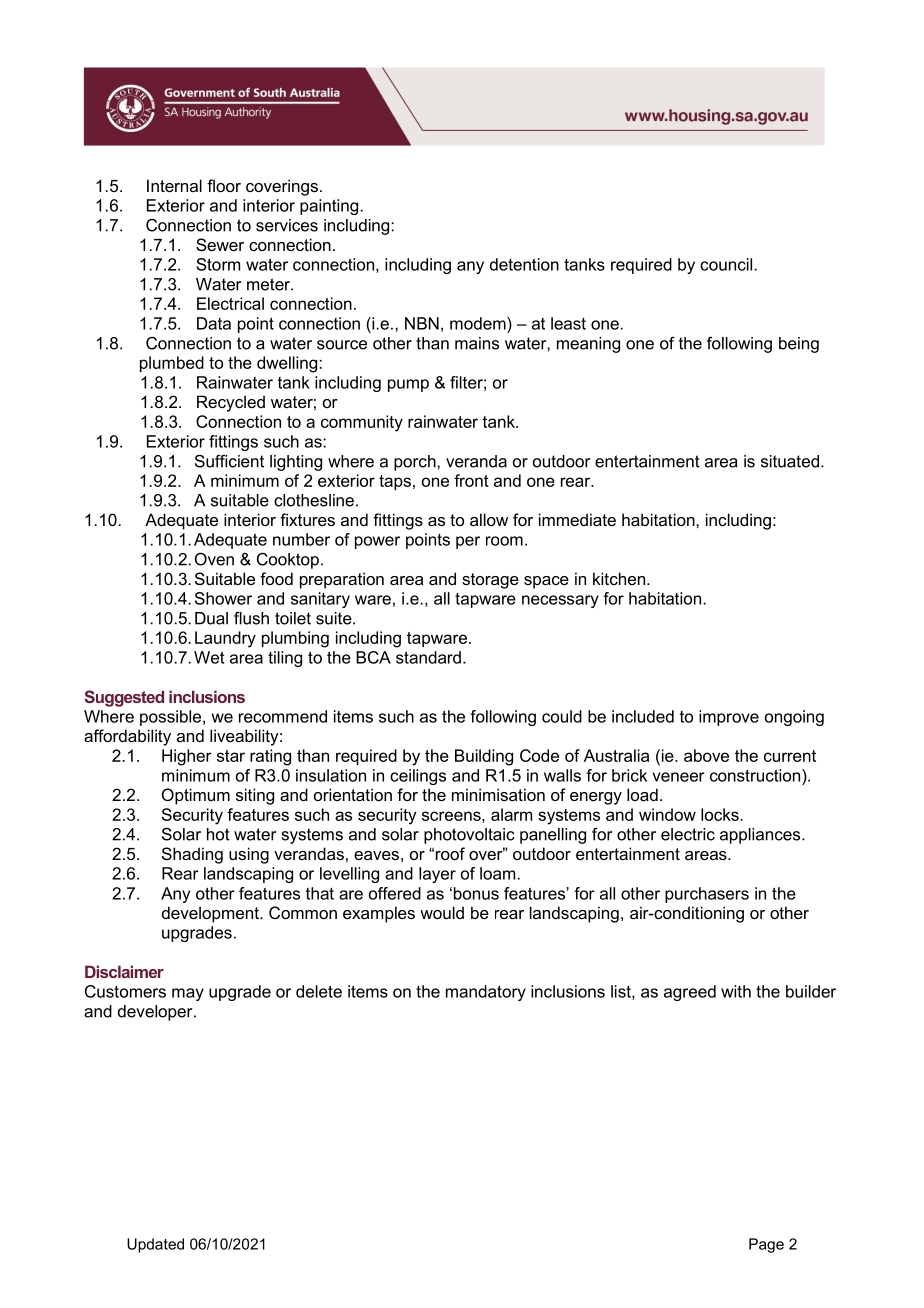 The image size is (924, 1308). I want to click on council, so click(726, 264).
